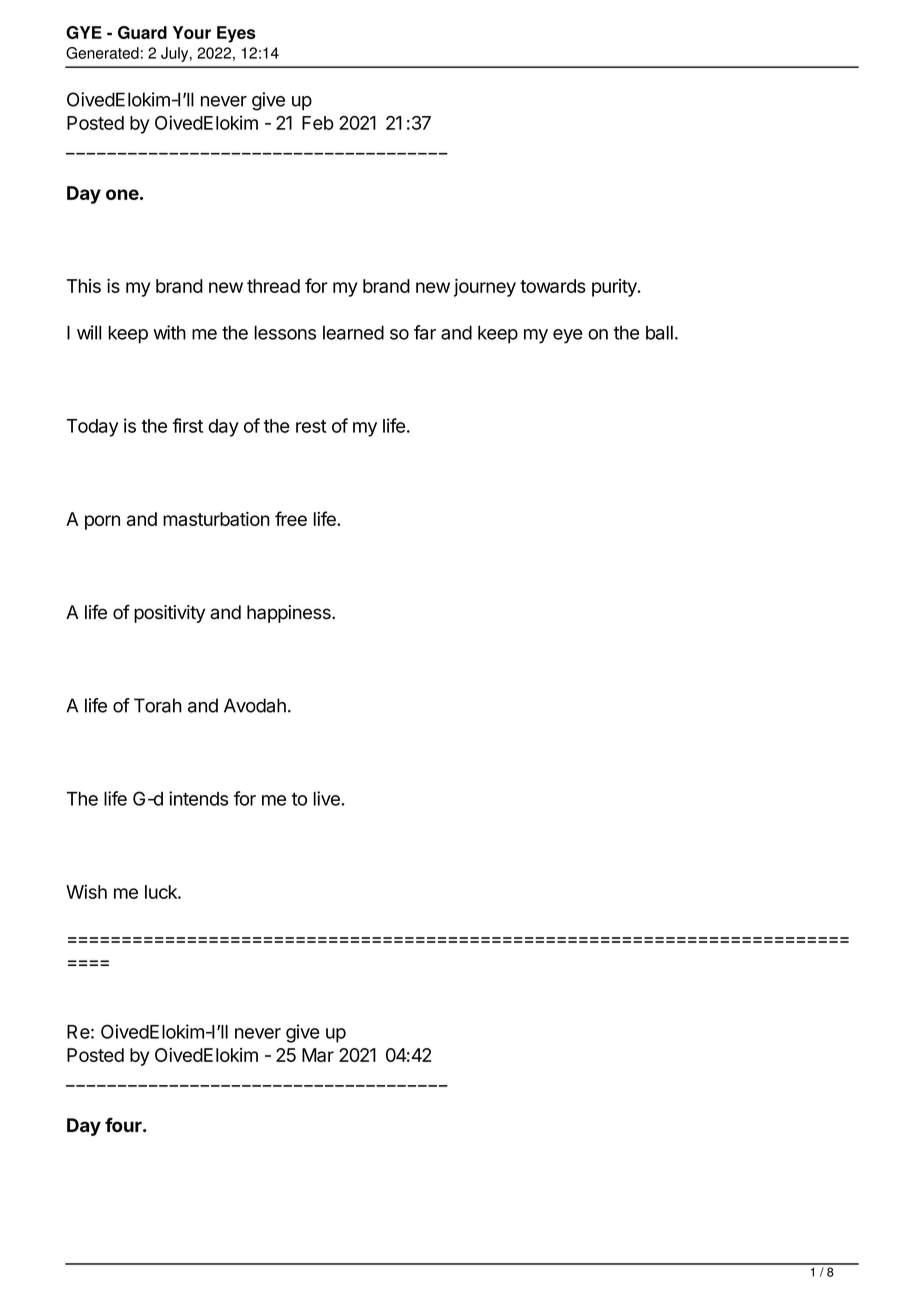  What do you see at coordinates (142, 32) in the screenshot?
I see `Guard` at bounding box center [142, 32].
